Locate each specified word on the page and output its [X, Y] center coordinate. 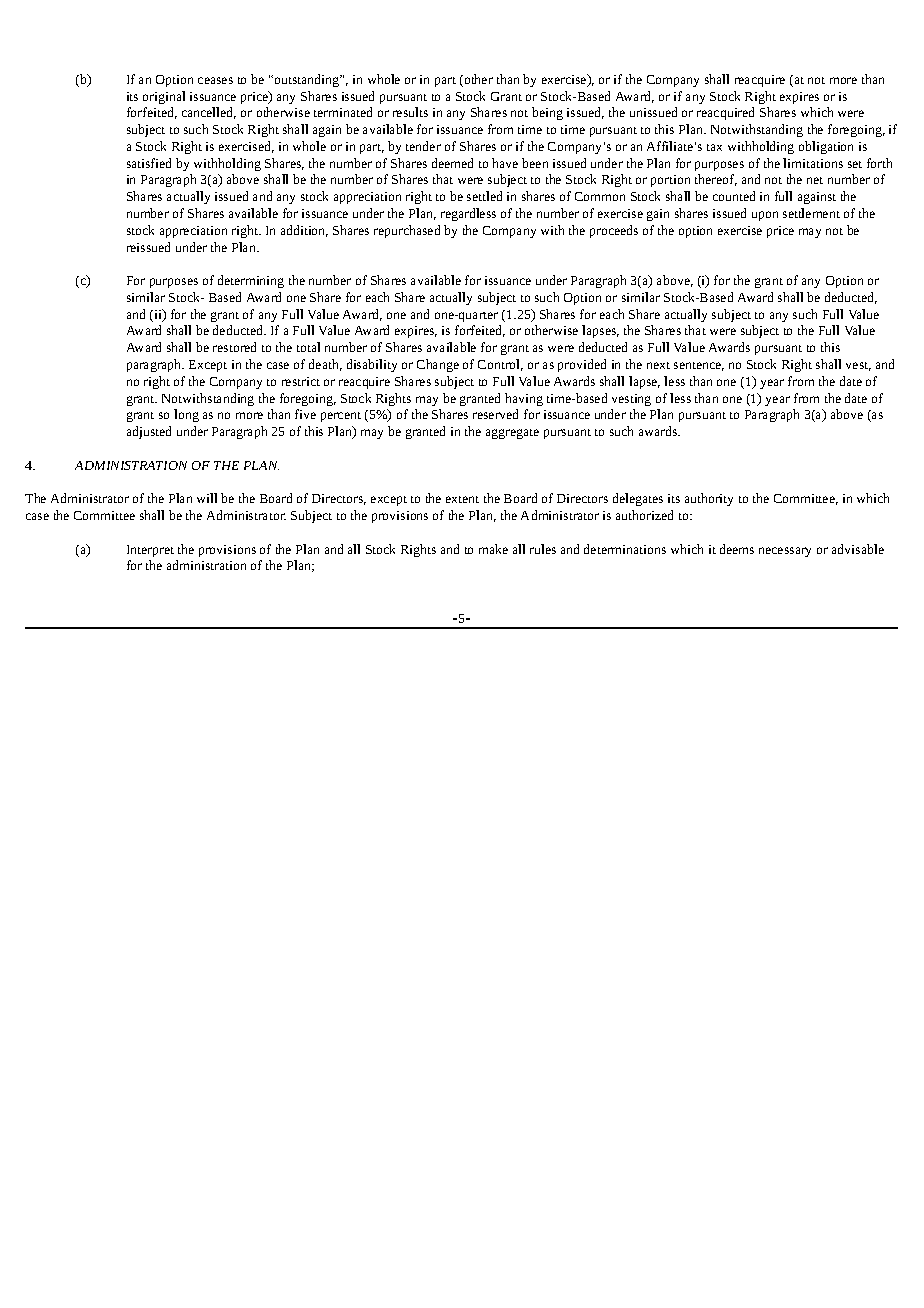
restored [234, 347]
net [815, 180]
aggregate [512, 434]
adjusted [149, 432]
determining [251, 281]
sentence [699, 366]
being [547, 113]
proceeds [614, 231]
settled [484, 196]
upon [765, 216]
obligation [826, 147]
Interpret [150, 551]
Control [500, 365]
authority [709, 499]
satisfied [149, 163]
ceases [215, 80]
